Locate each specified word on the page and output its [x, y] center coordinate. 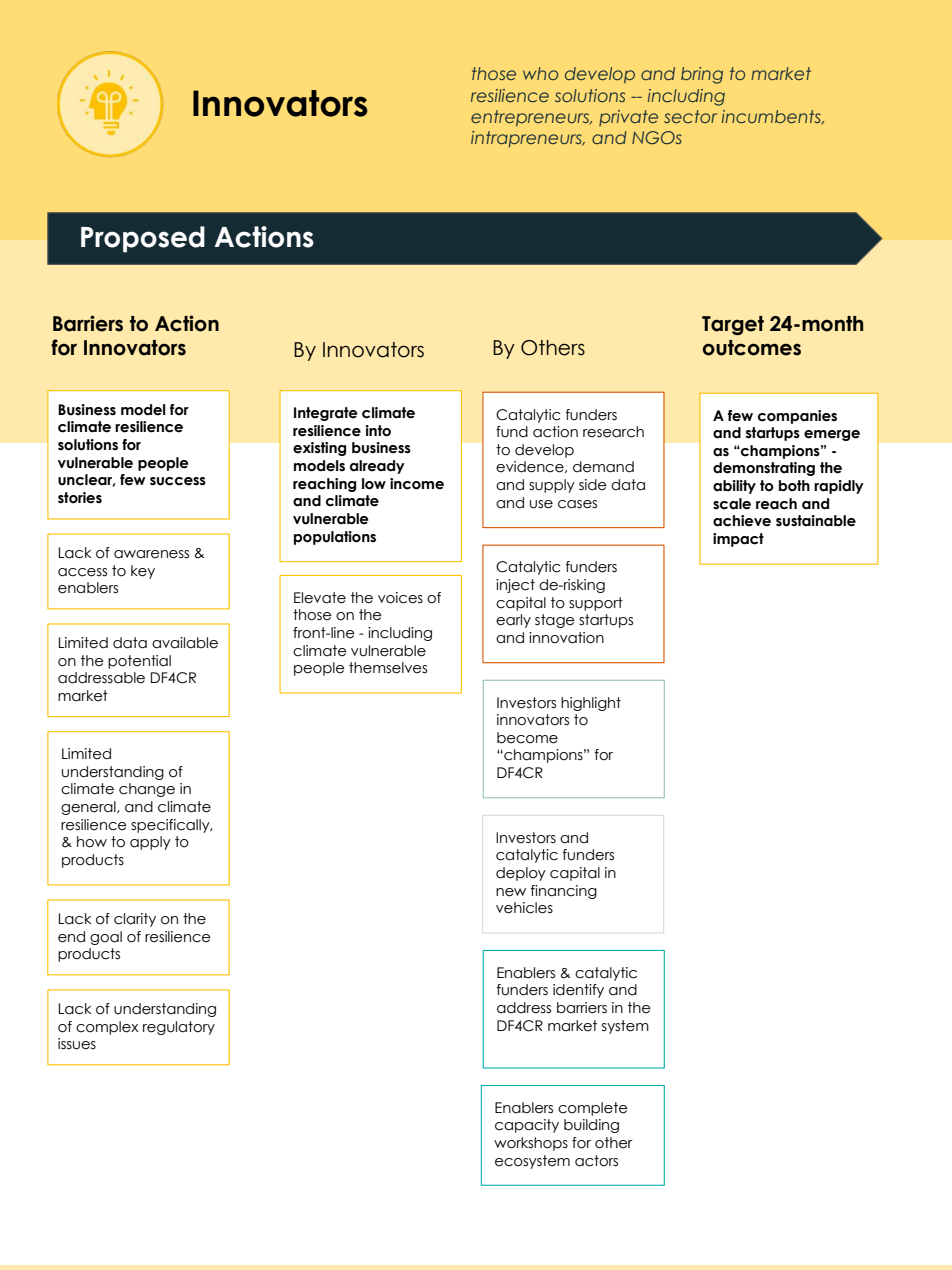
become [527, 738]
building [591, 1126]
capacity [527, 1126]
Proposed [143, 239]
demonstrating [764, 469]
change [147, 790]
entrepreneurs [531, 118]
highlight [591, 704]
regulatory [179, 1028]
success [178, 481]
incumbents [772, 117]
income [417, 484]
